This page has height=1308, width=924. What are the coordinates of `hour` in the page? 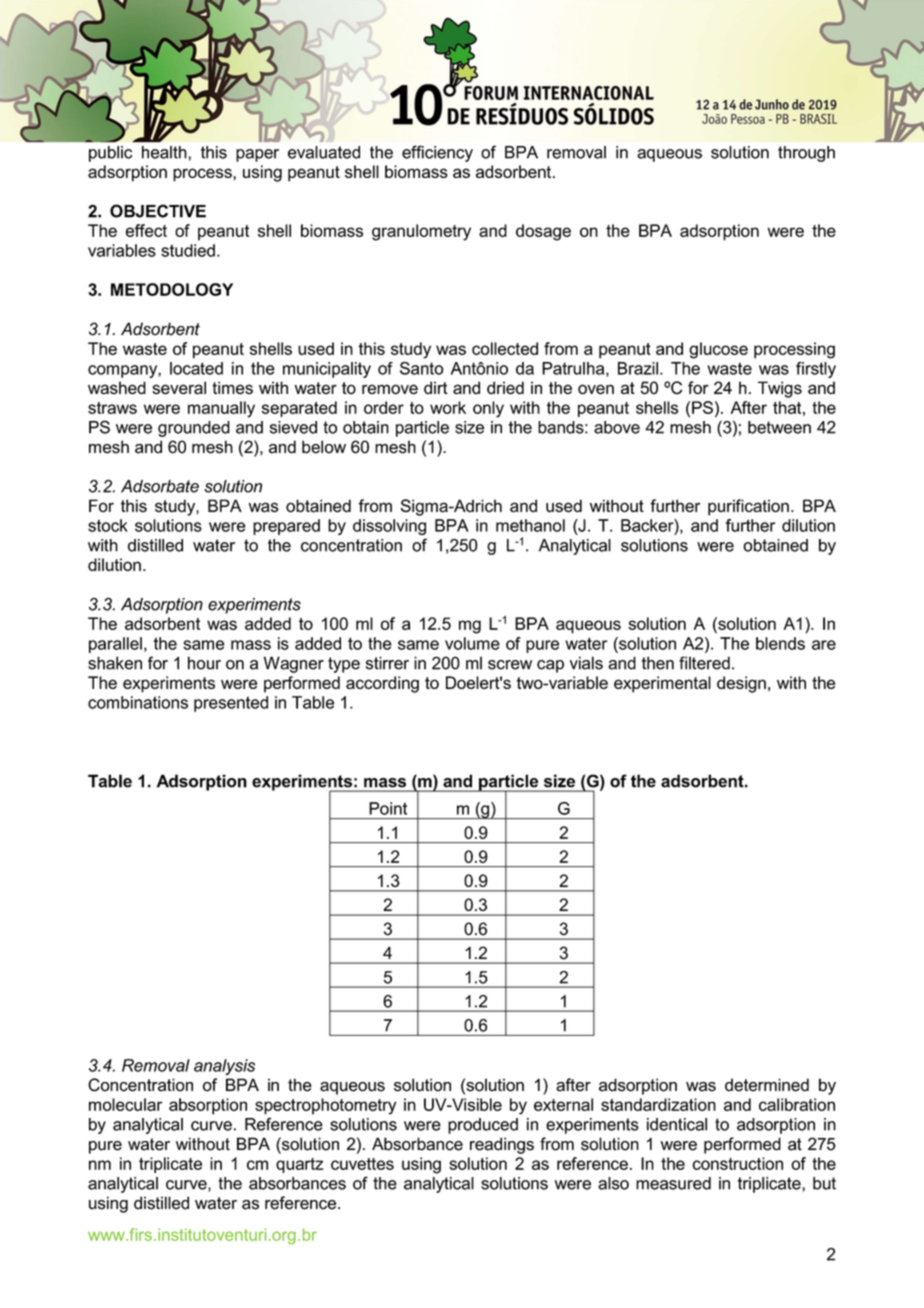 It's located at (204, 663).
